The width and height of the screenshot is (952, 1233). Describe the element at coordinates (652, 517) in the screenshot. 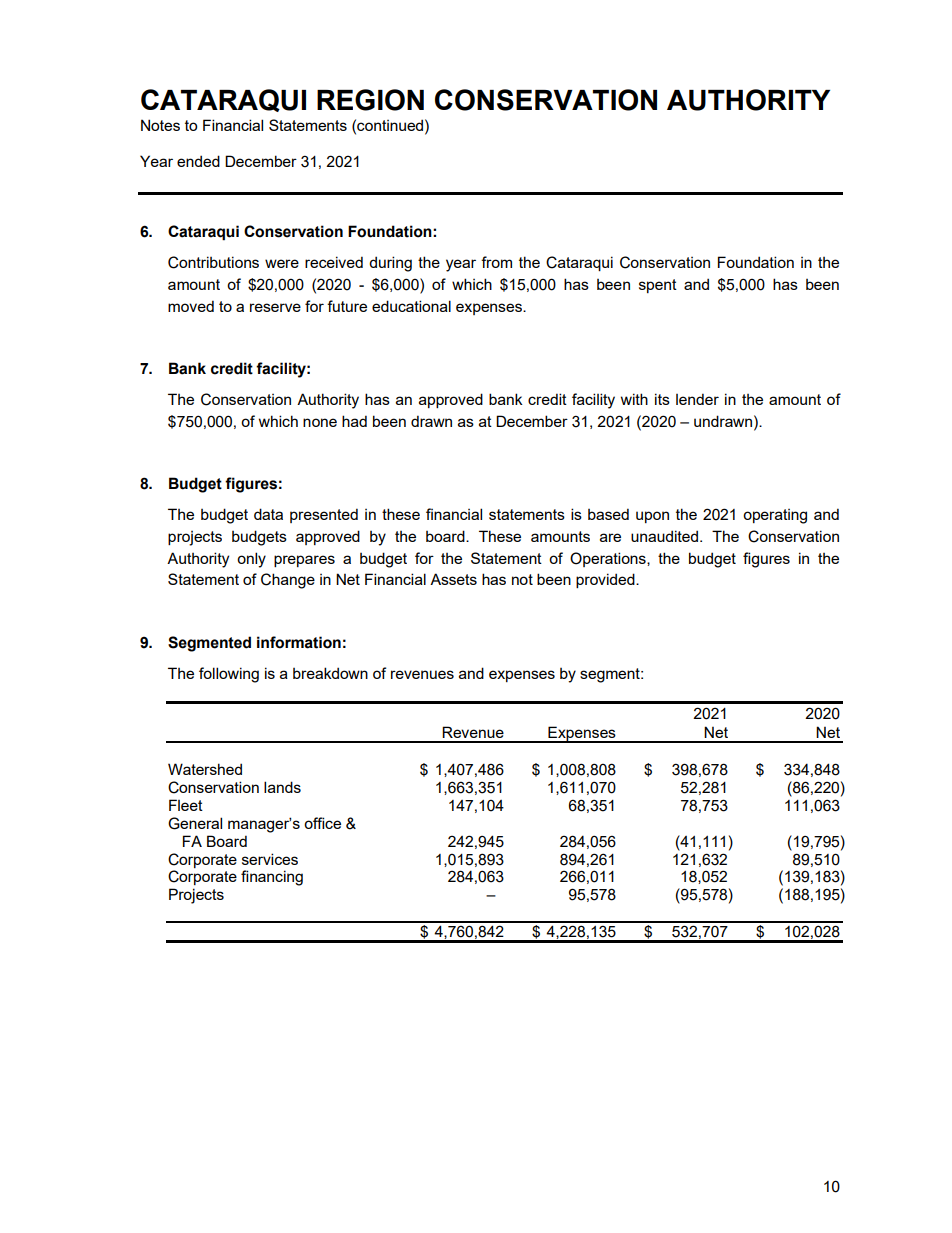

I see `upon` at that location.
